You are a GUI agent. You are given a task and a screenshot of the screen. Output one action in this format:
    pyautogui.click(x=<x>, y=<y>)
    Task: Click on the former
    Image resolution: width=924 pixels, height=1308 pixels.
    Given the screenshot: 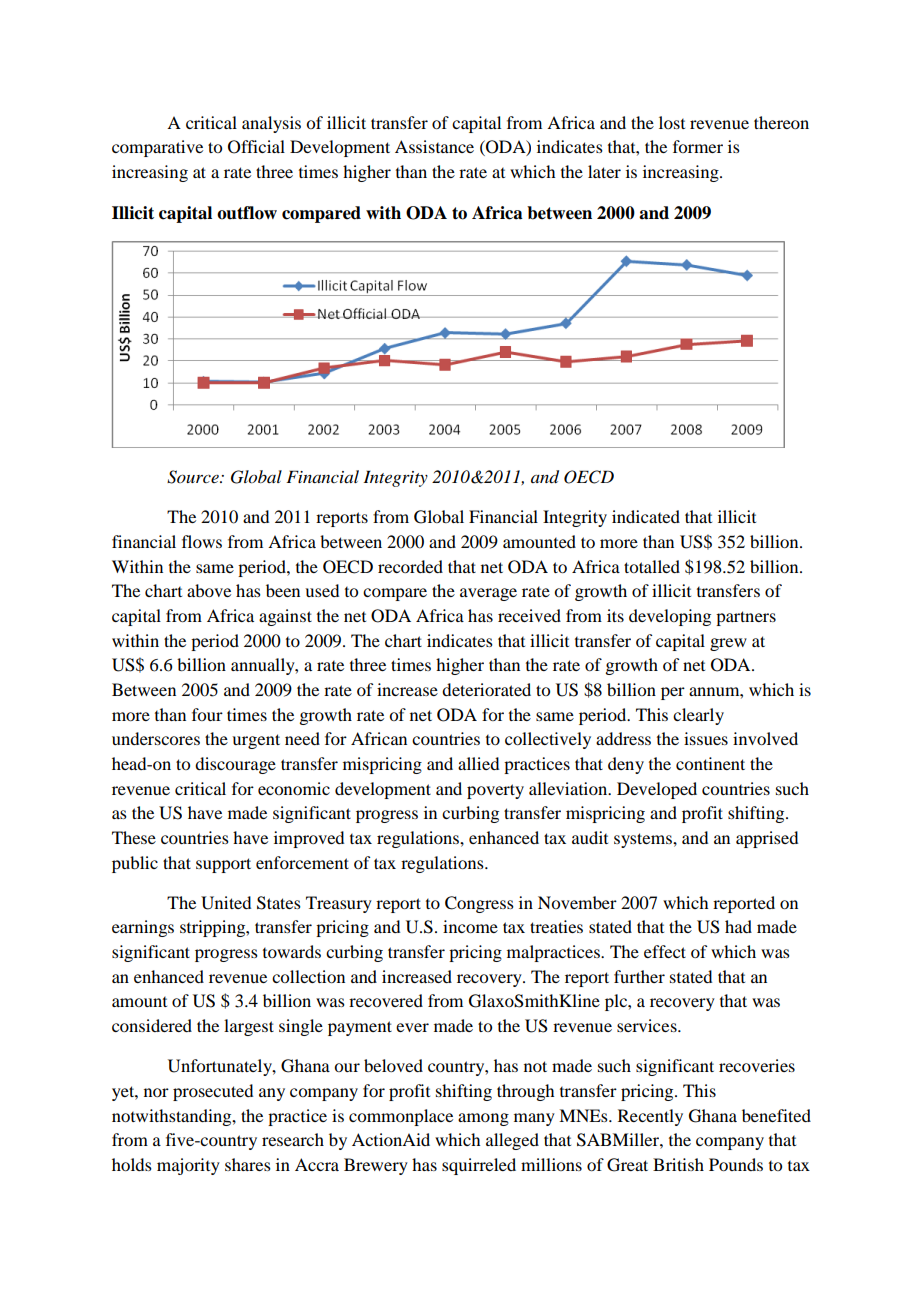 What is the action you would take?
    pyautogui.click(x=698, y=146)
